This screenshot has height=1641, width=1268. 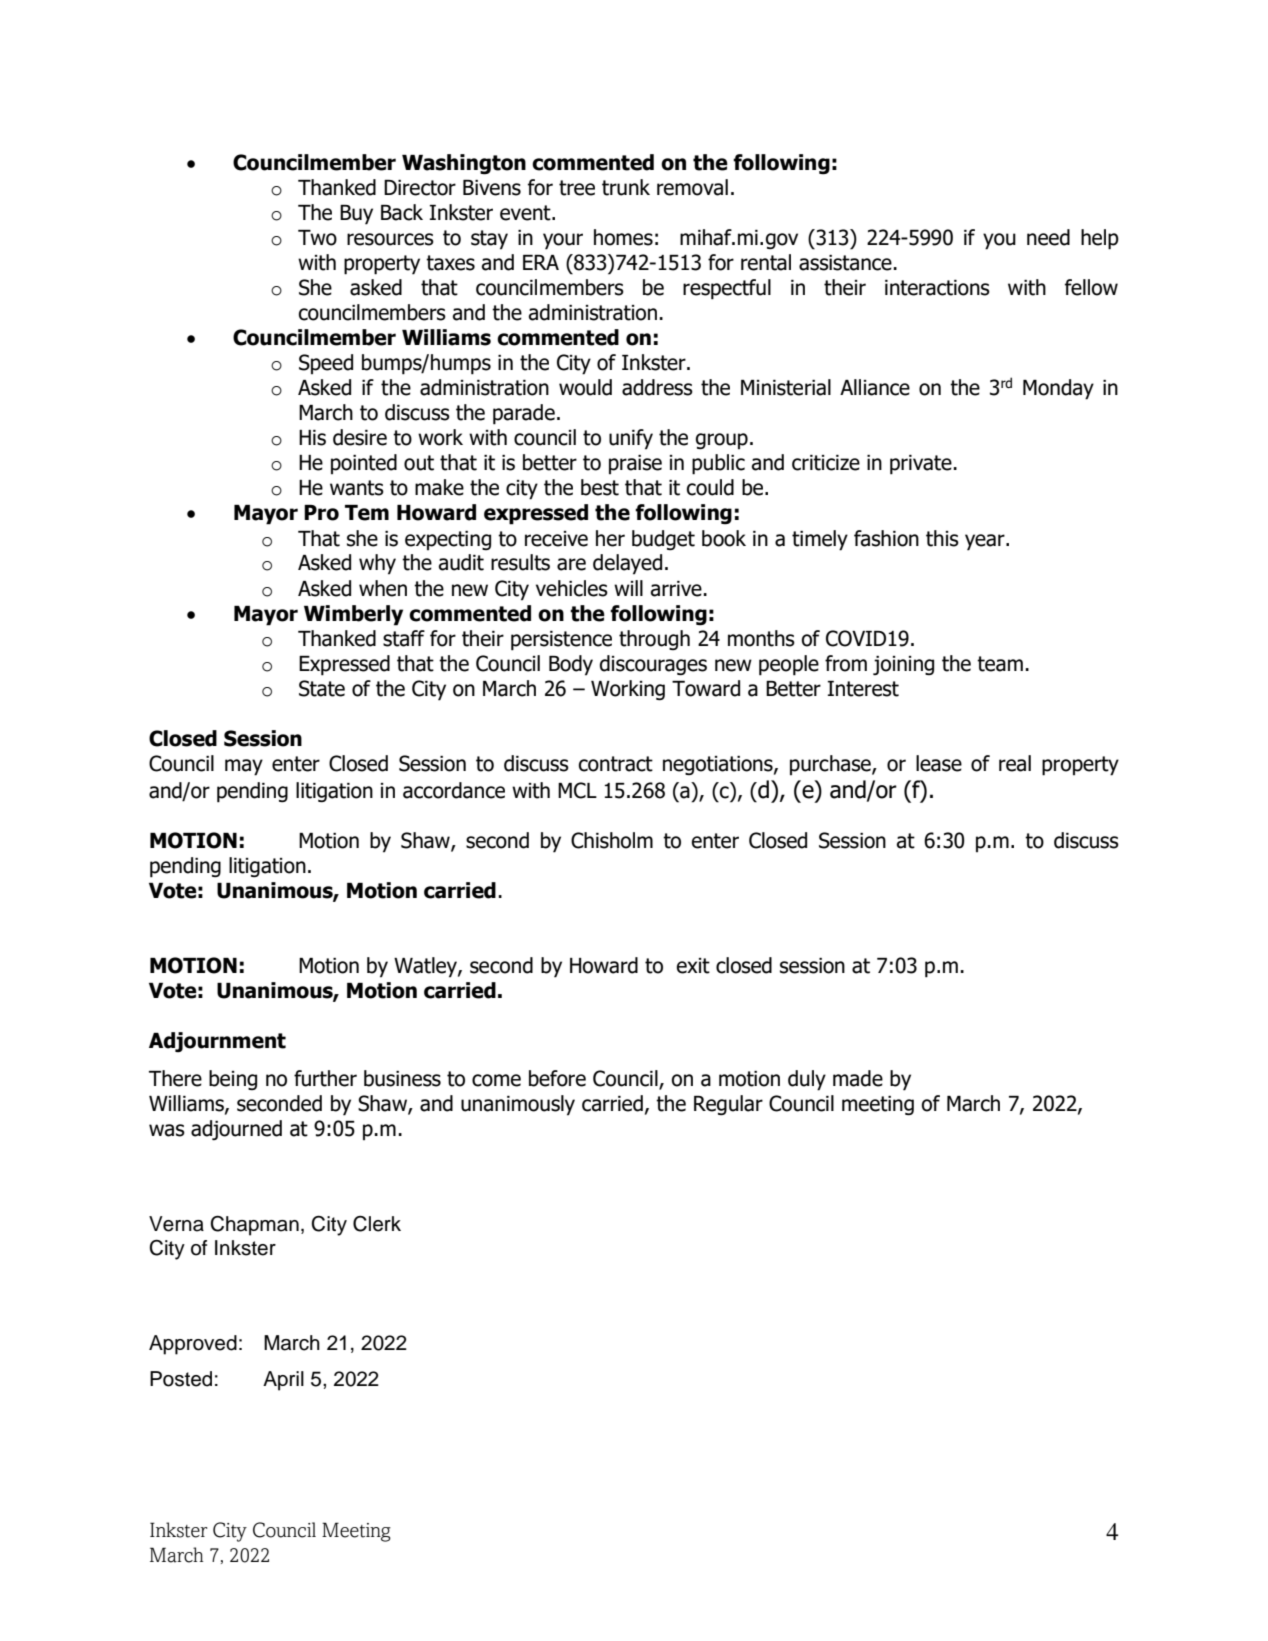 What do you see at coordinates (217, 1042) in the screenshot?
I see `Adjournment` at bounding box center [217, 1042].
